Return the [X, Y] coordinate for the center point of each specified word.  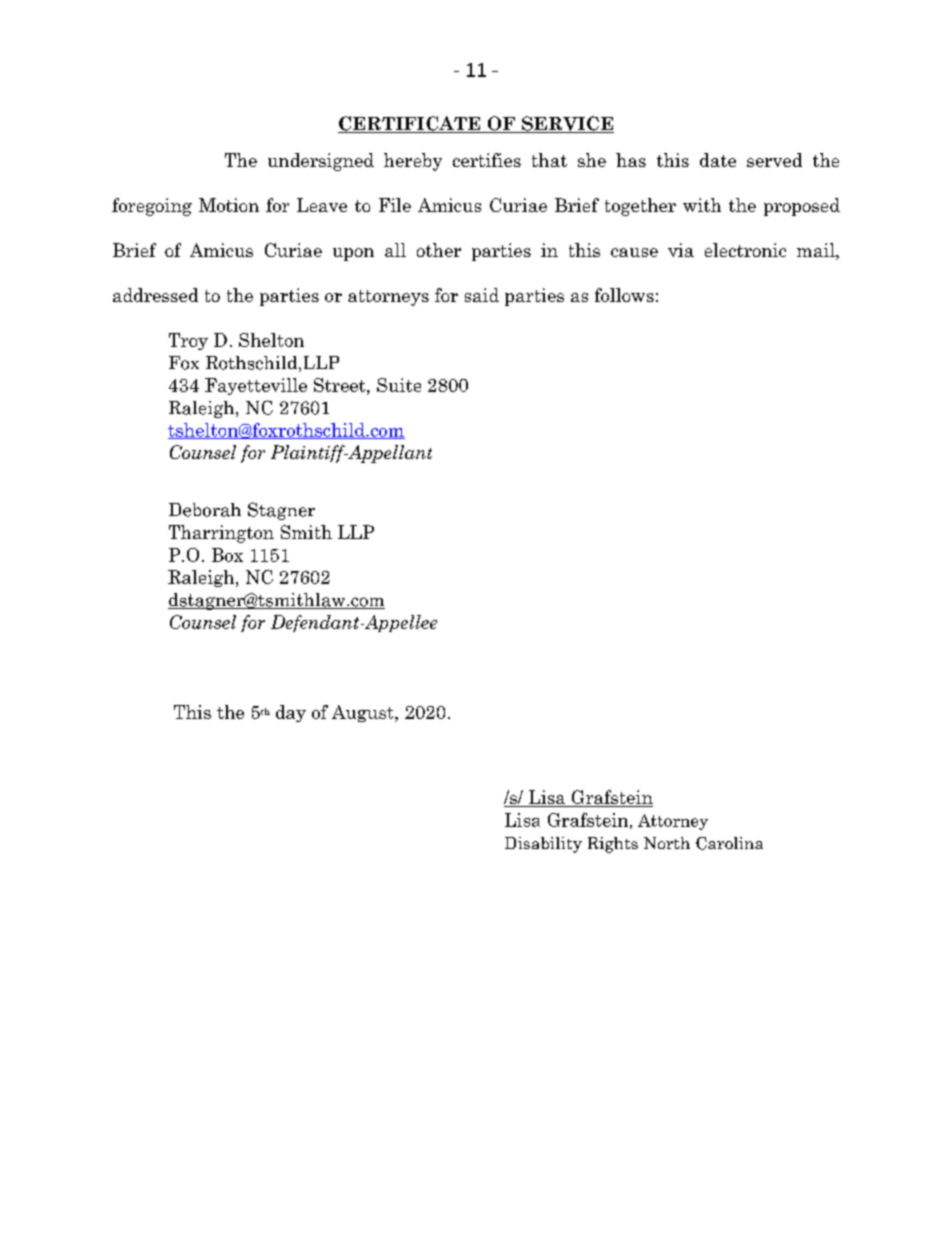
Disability [543, 845]
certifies [487, 160]
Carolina [729, 843]
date [718, 160]
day [291, 713]
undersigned [321, 162]
